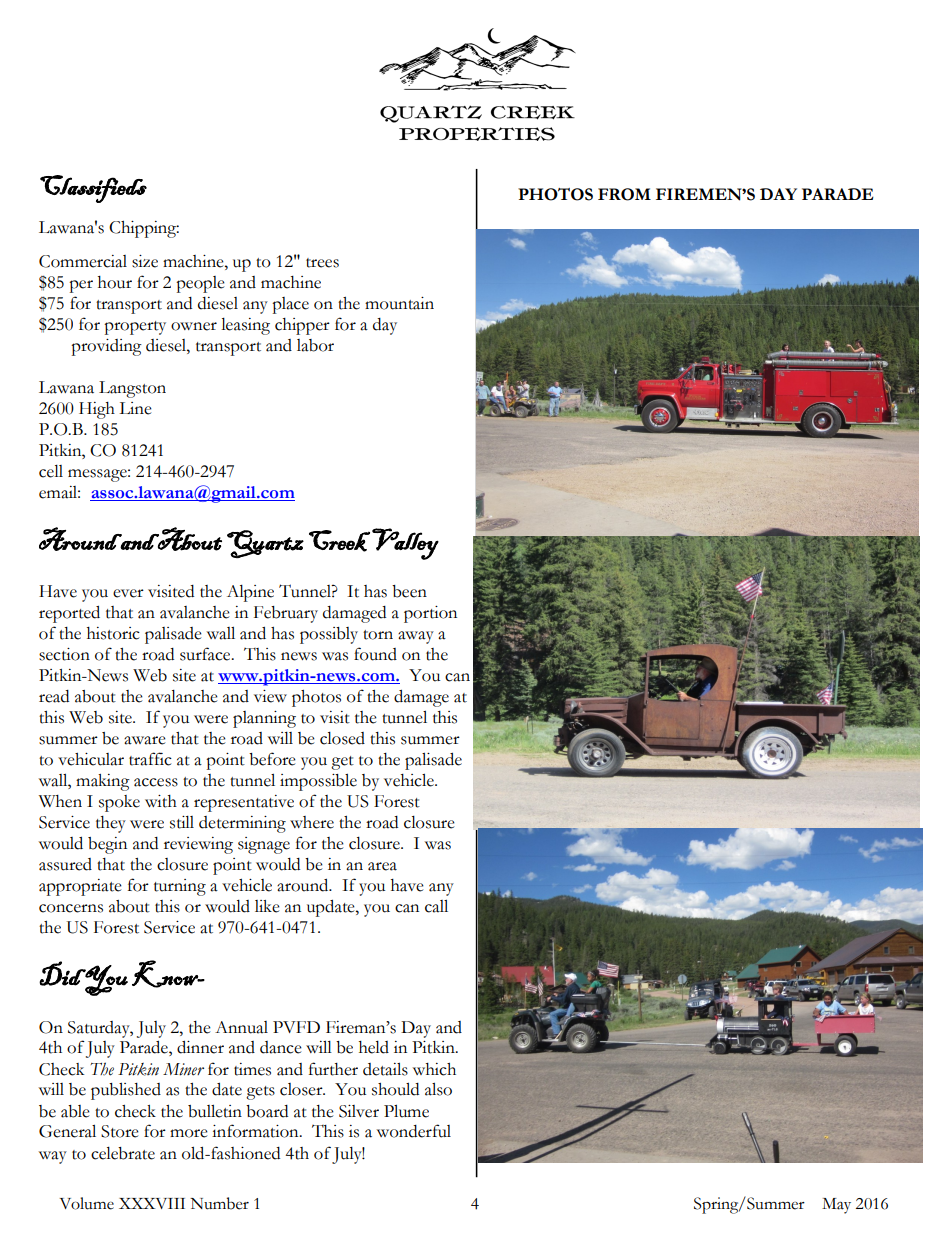 The image size is (952, 1233). What do you see at coordinates (836, 1206) in the screenshot?
I see `May` at bounding box center [836, 1206].
